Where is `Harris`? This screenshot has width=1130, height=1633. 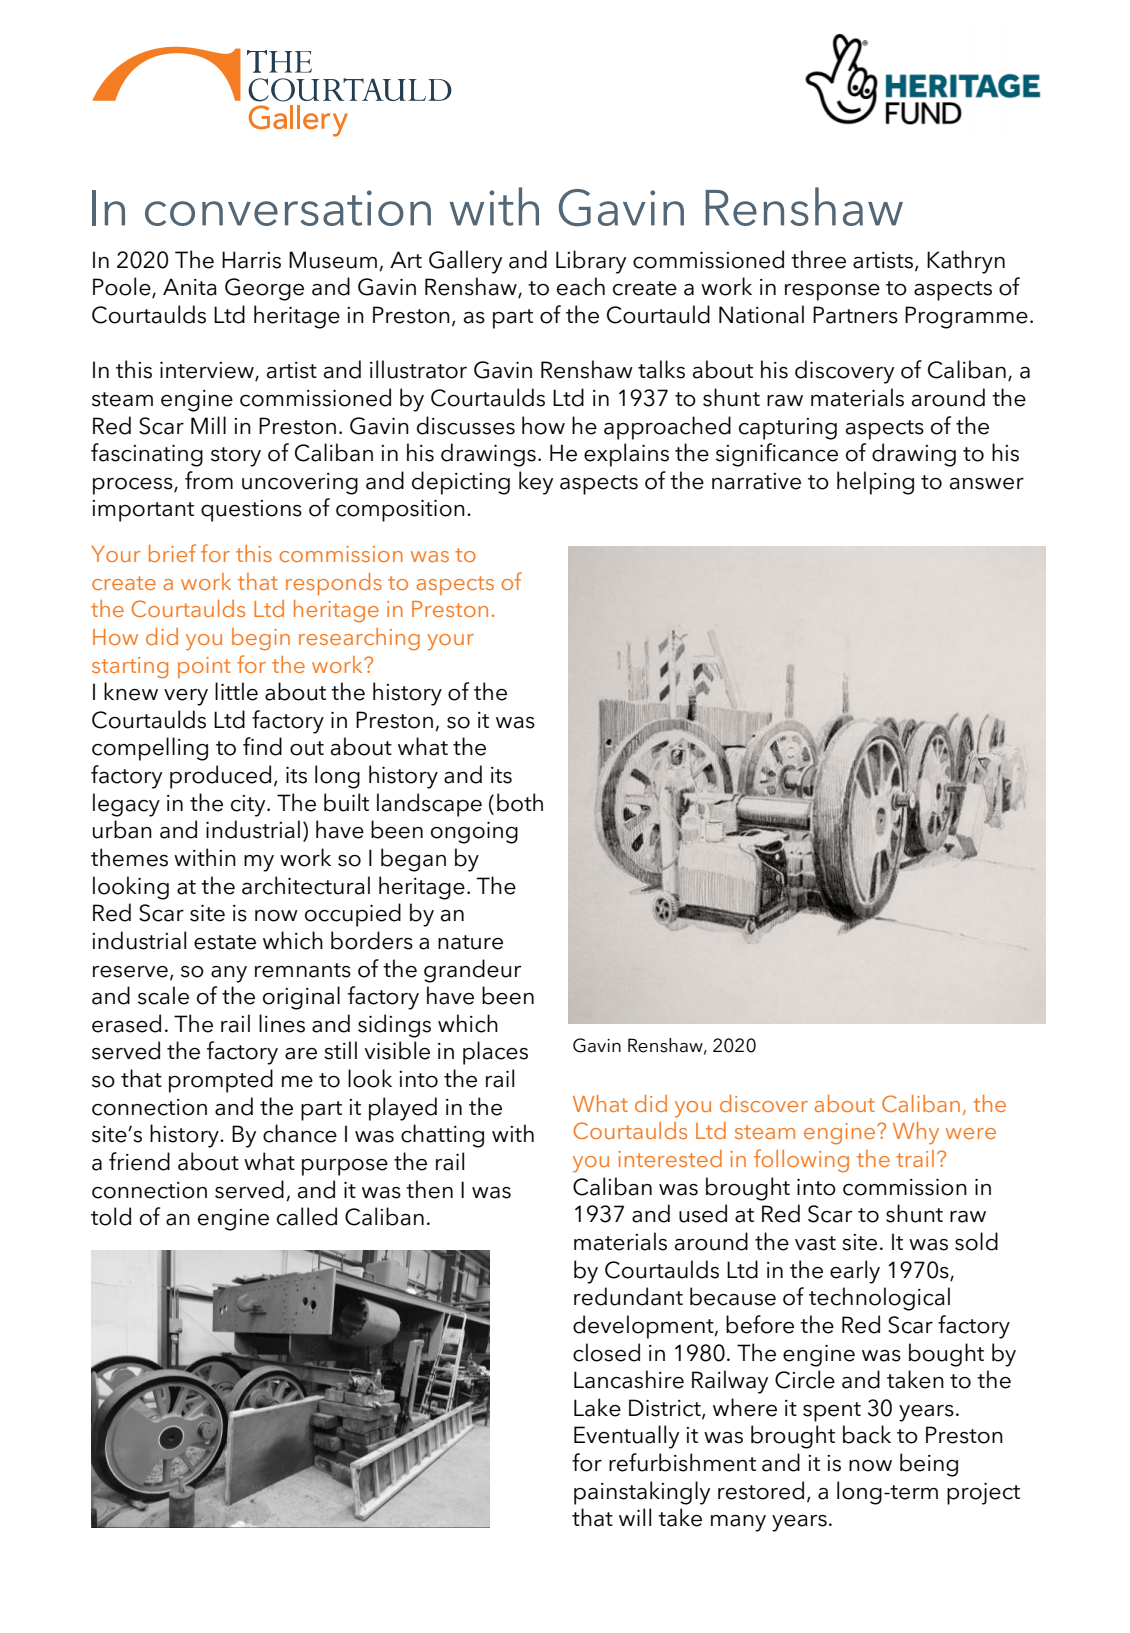
Harris is located at coordinates (251, 260).
